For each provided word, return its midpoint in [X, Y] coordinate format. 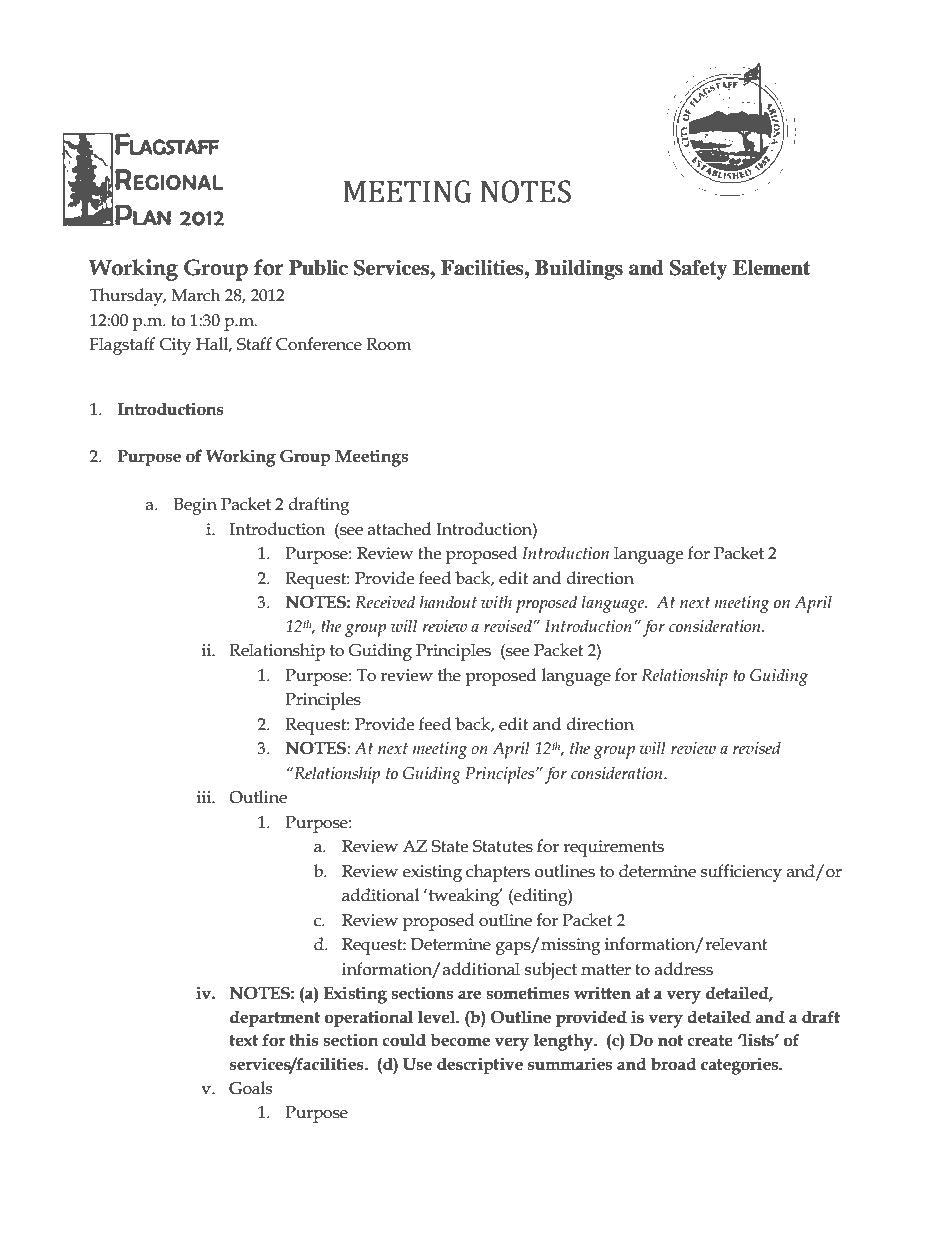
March [196, 295]
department [275, 1019]
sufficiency [741, 873]
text [243, 1041]
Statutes [503, 846]
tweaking [465, 897]
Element [771, 268]
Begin [195, 506]
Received [385, 602]
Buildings [579, 270]
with [496, 602]
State [449, 846]
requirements [613, 848]
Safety [698, 270]
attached [399, 529]
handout [448, 602]
